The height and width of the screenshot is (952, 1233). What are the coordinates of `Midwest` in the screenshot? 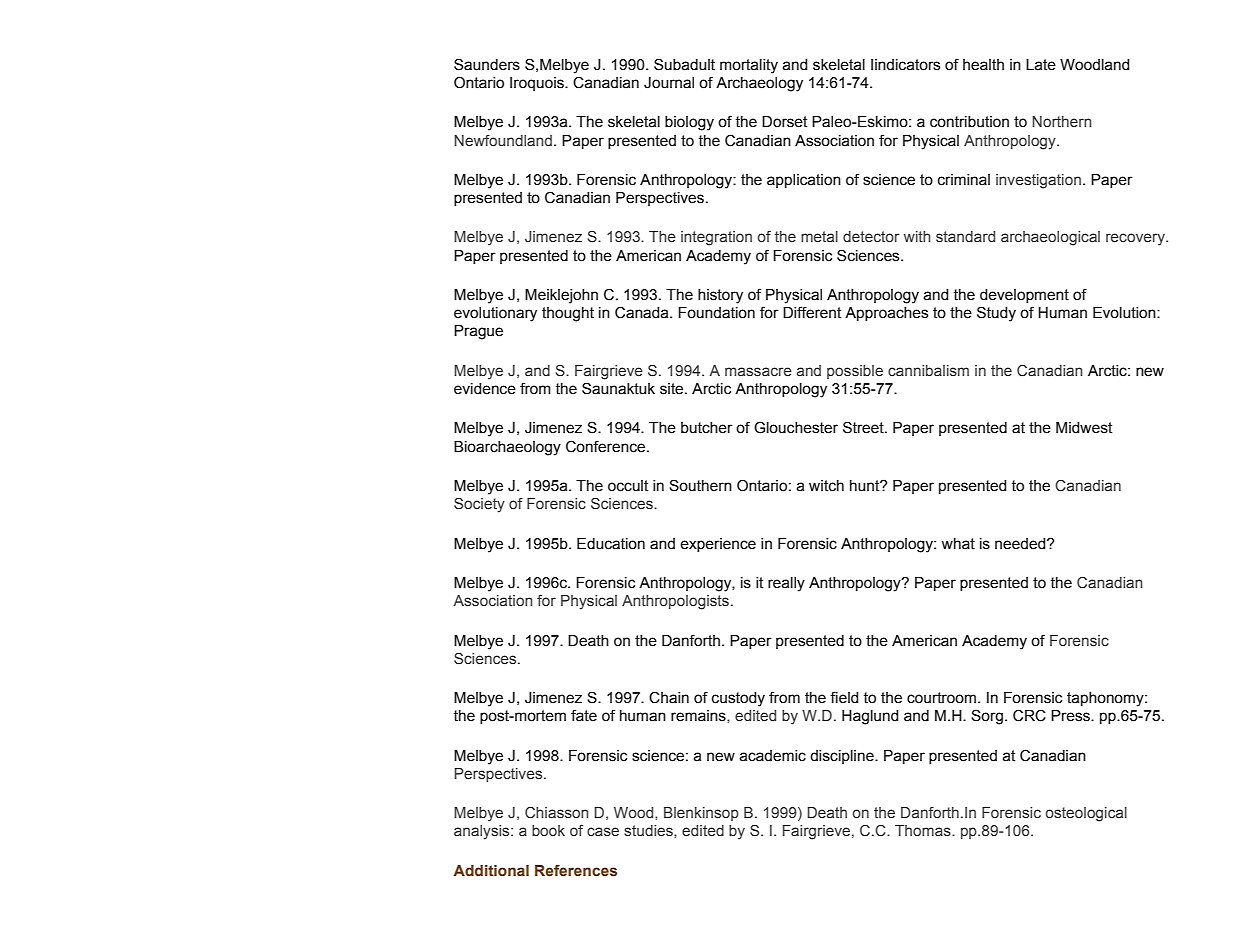 It's located at (1084, 428).
